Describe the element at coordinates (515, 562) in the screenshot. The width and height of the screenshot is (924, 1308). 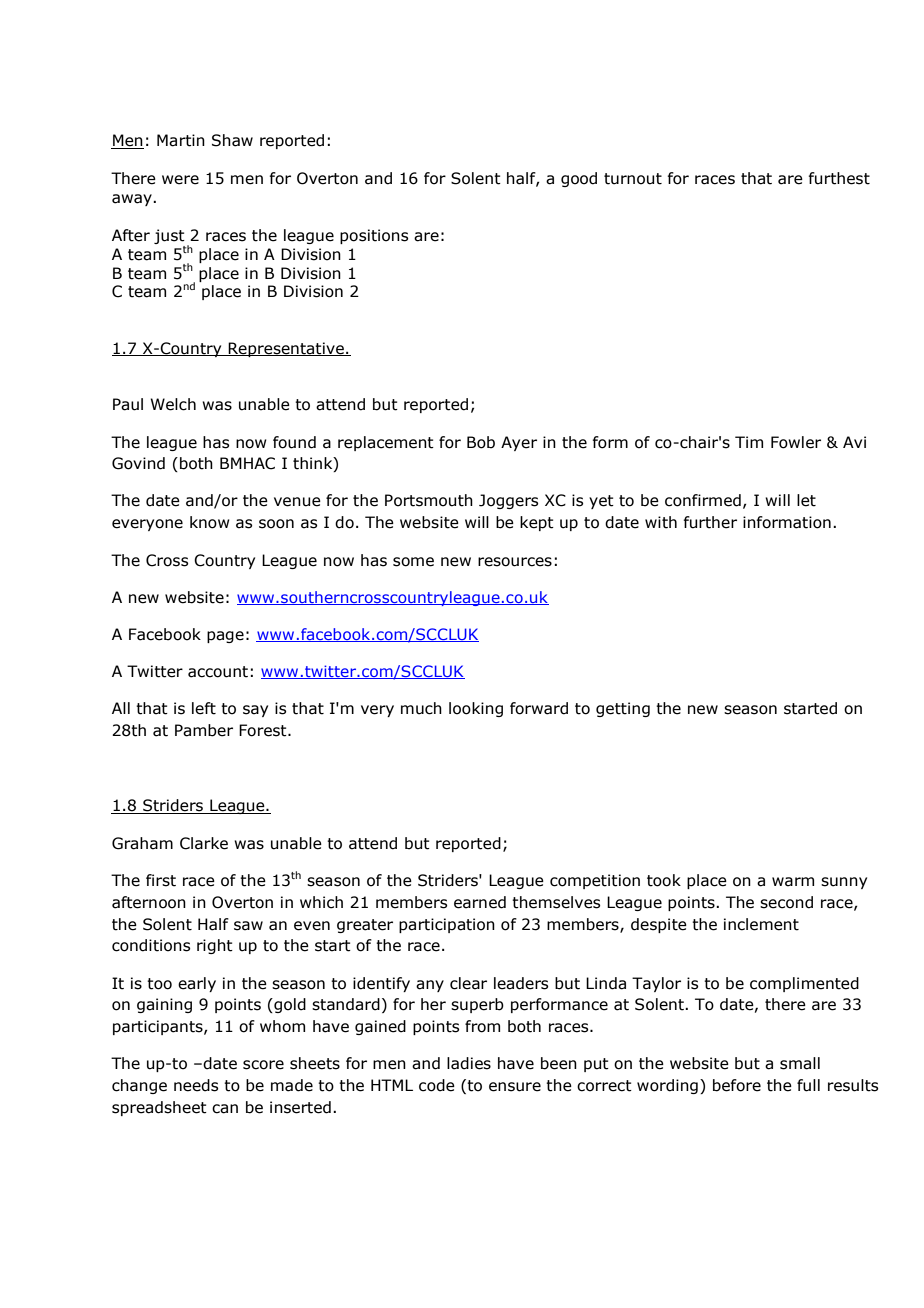
I see `resources` at that location.
